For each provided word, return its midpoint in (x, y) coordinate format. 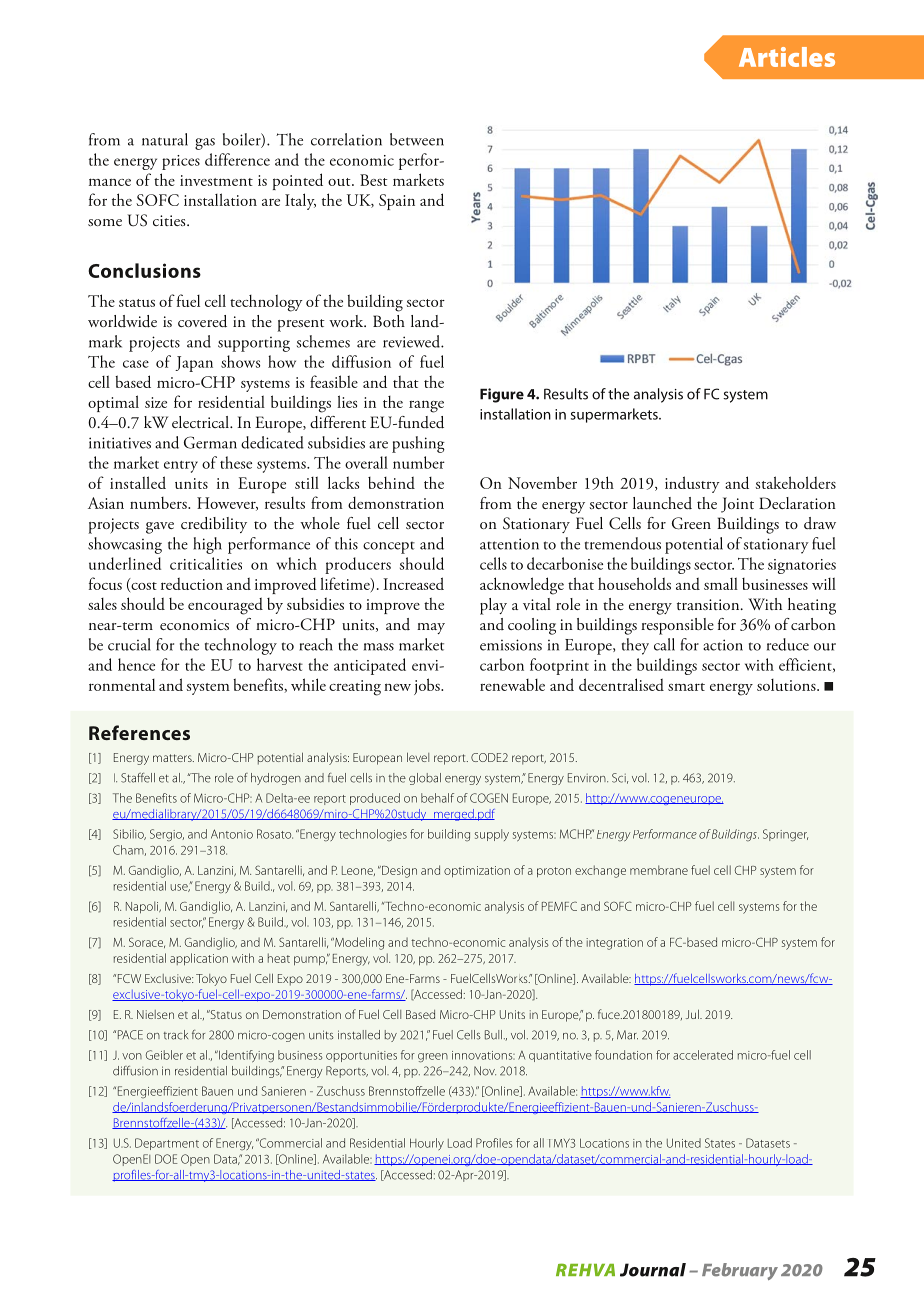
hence (136, 664)
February (740, 1271)
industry (692, 484)
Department (167, 1144)
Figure (502, 395)
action (723, 645)
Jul (693, 1014)
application (199, 959)
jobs (428, 686)
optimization (477, 872)
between (417, 139)
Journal (653, 1270)
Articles (787, 57)
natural (165, 139)
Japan (194, 364)
